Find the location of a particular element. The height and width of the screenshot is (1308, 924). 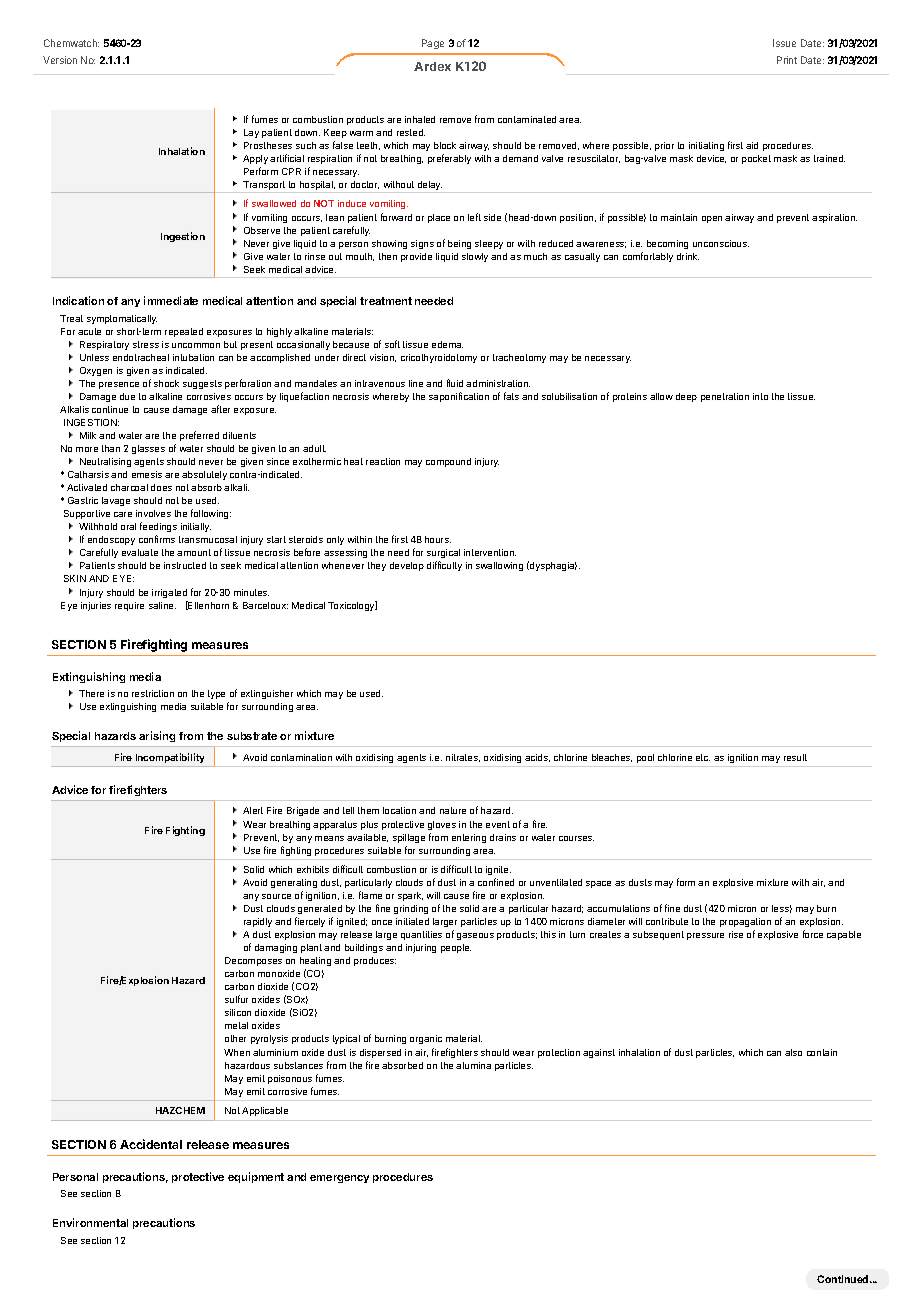

compound is located at coordinates (448, 462).
